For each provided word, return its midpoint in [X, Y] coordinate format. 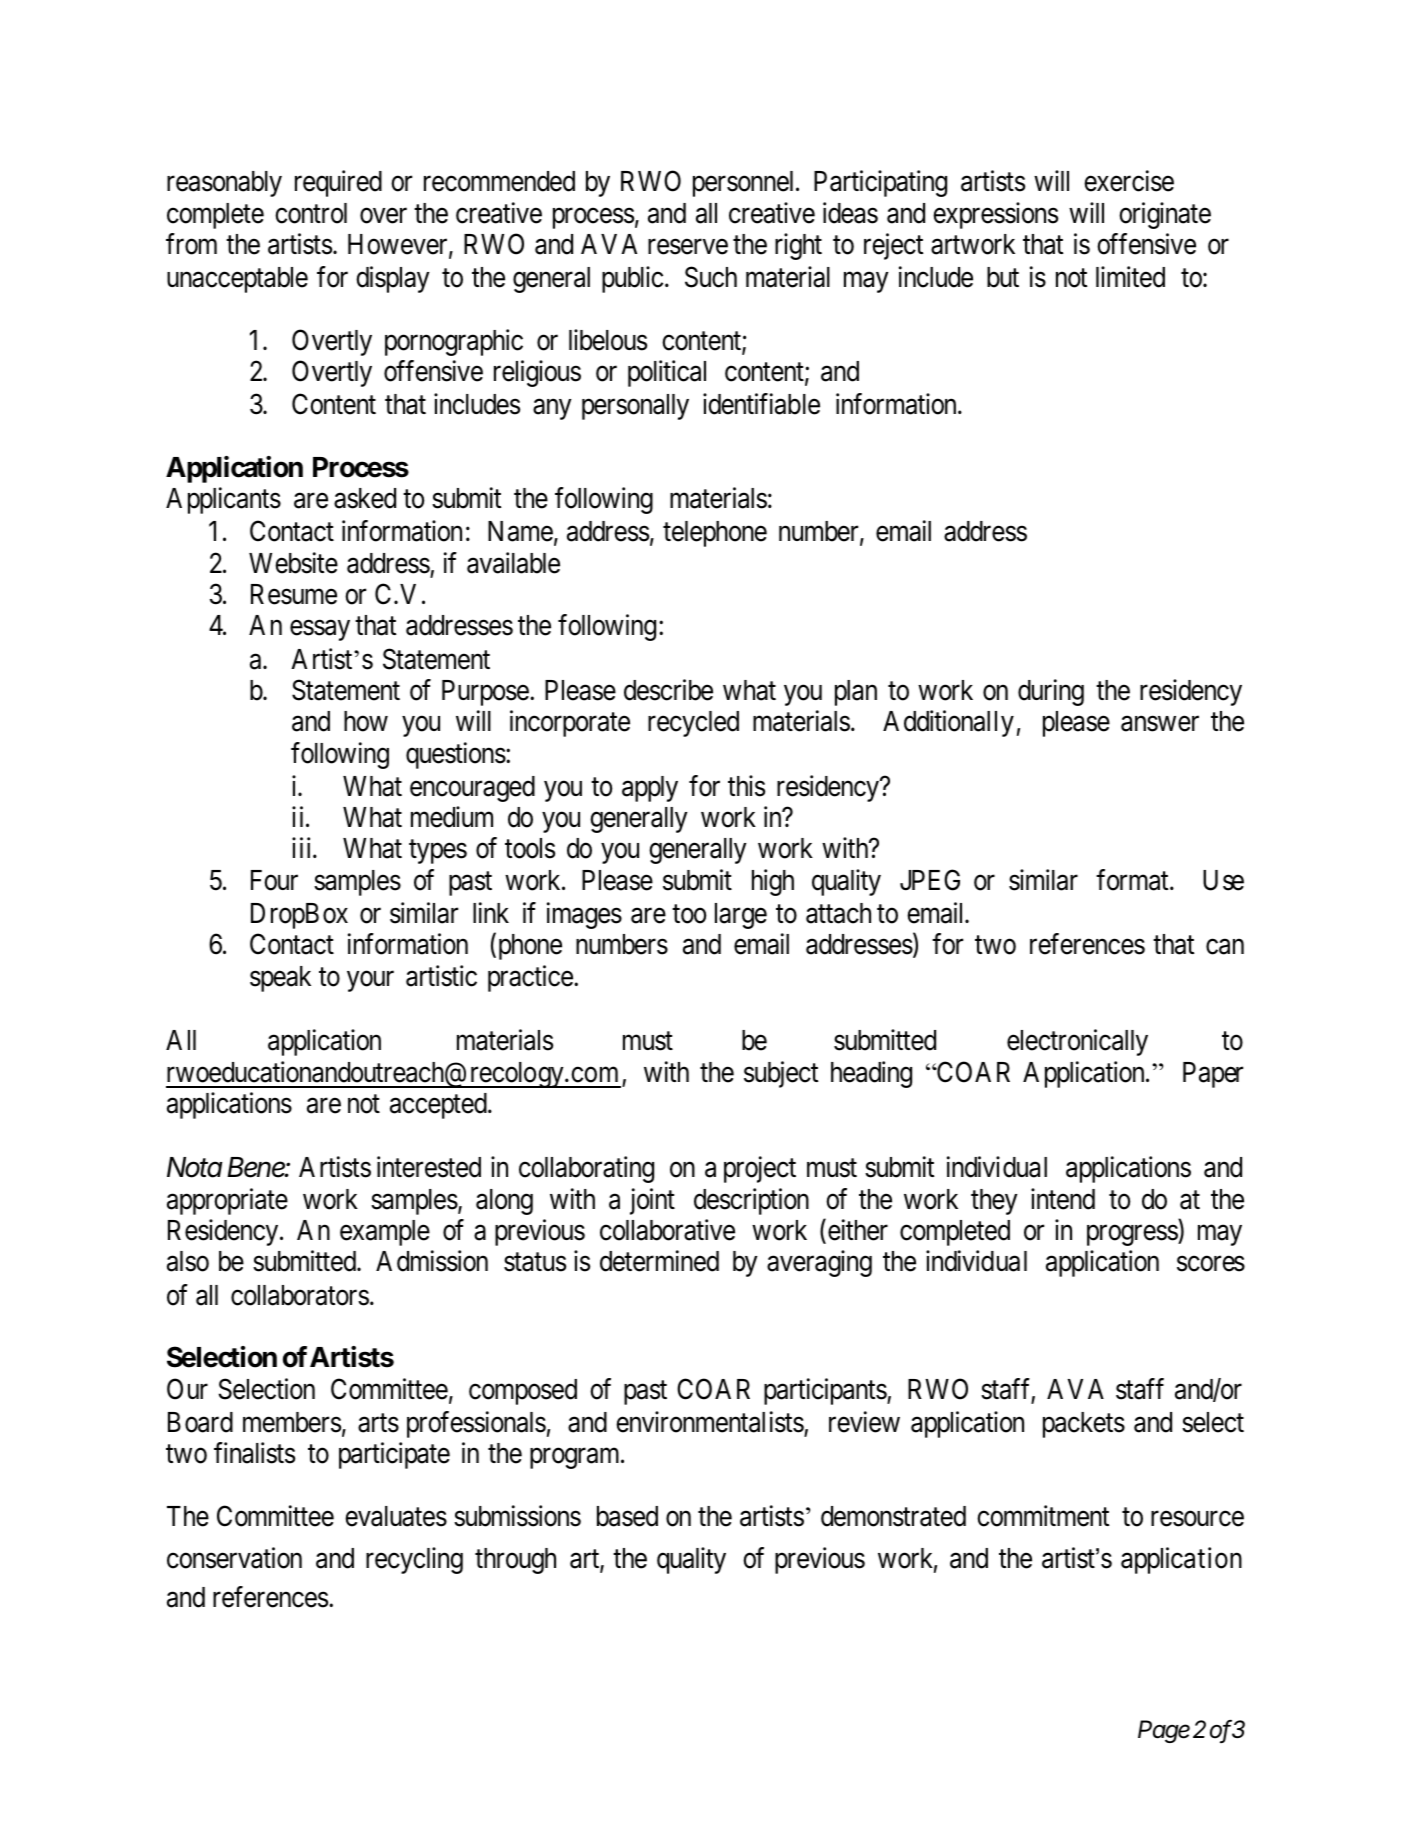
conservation [234, 1558]
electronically [1077, 1042]
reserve [688, 247]
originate [1165, 215]
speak [280, 979]
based [627, 1516]
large [741, 916]
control [311, 213]
